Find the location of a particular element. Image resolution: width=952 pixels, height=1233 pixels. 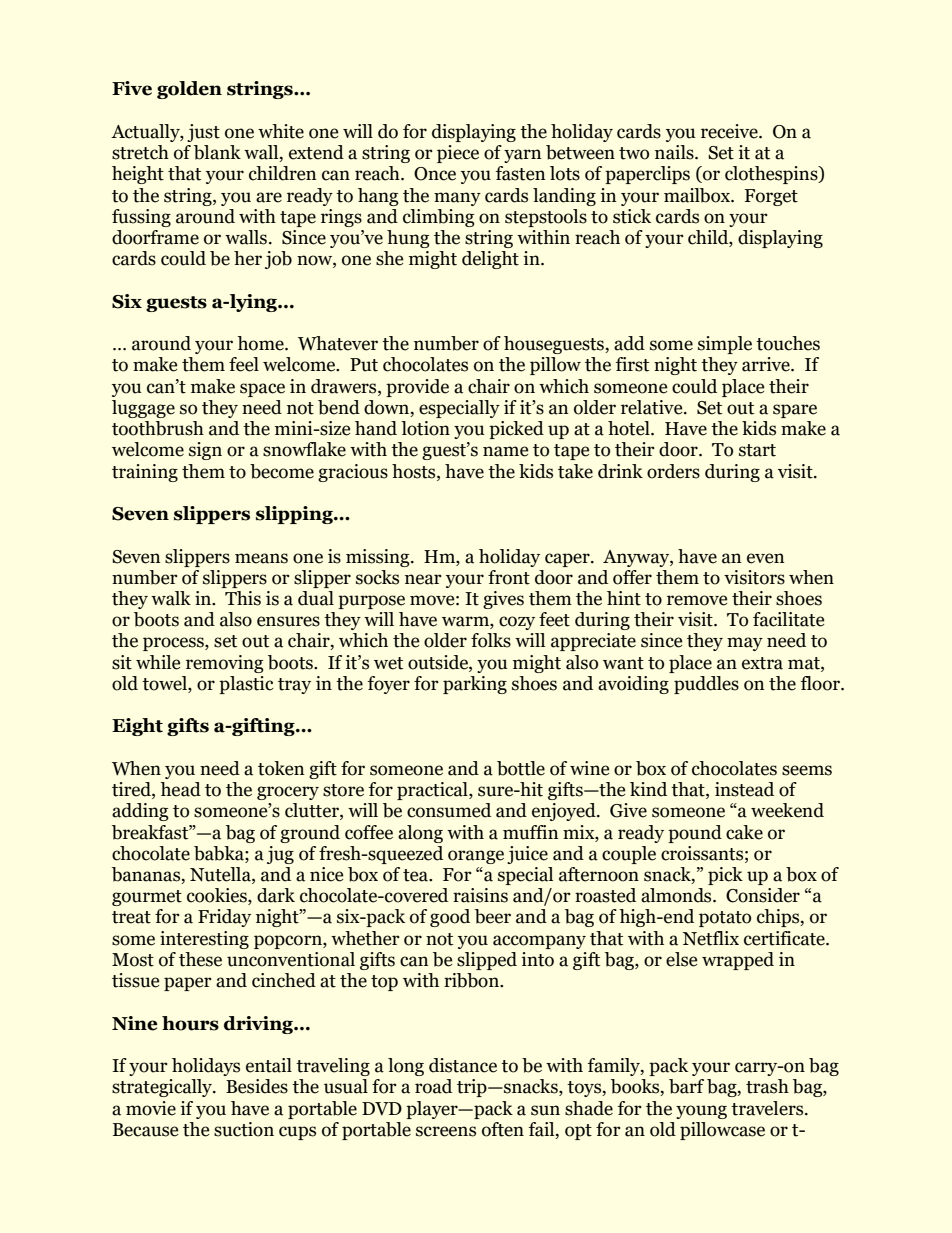

folks is located at coordinates (491, 640).
